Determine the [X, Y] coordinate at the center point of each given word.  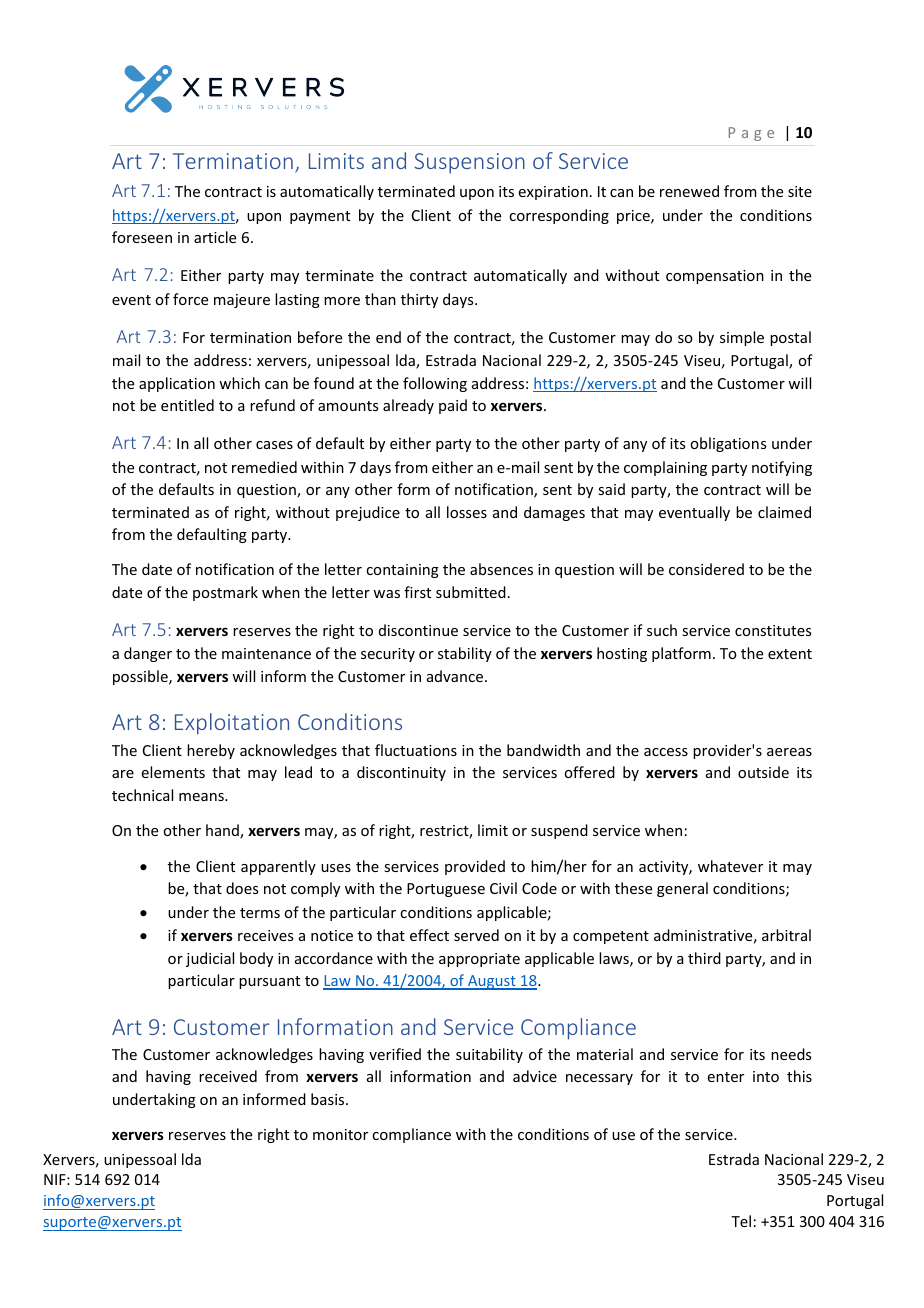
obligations [728, 444]
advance [456, 676]
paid [453, 406]
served [476, 935]
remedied [264, 467]
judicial [210, 959]
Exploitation [232, 724]
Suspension [470, 163]
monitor [340, 1134]
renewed [689, 191]
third [704, 958]
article [215, 237]
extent [790, 654]
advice [535, 1076]
